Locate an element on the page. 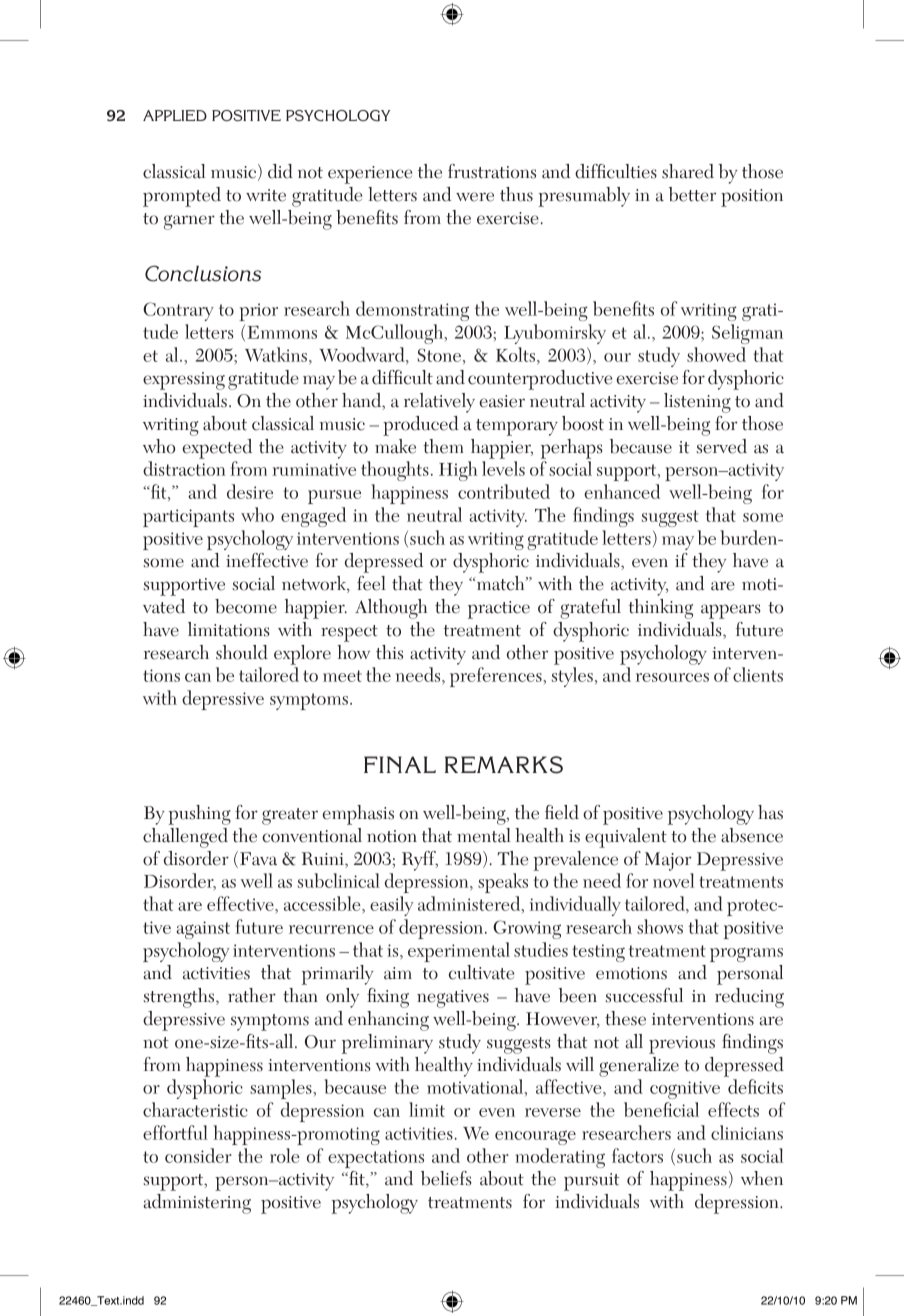  did is located at coordinates (280, 171).
